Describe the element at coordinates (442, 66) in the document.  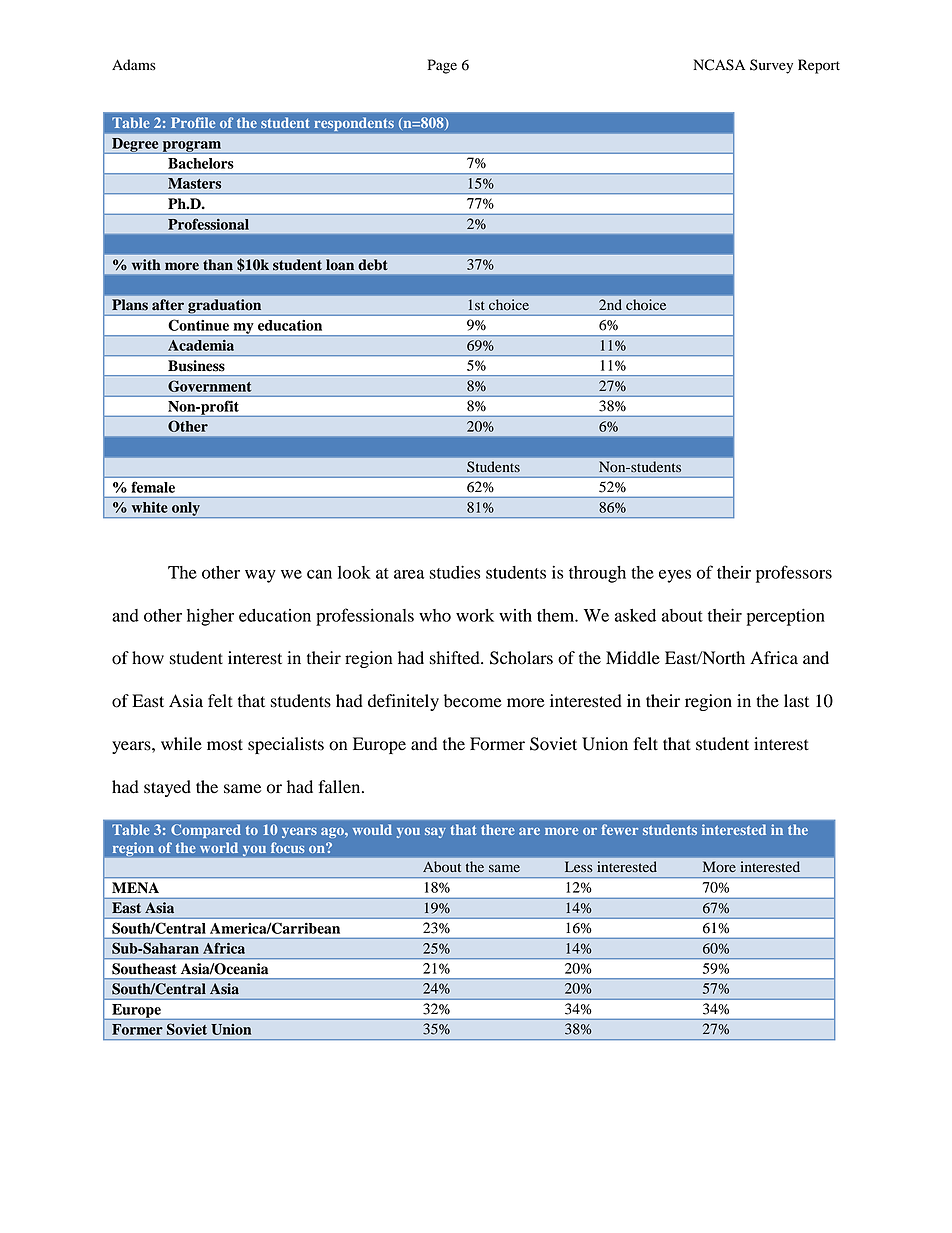
I see `Page` at that location.
